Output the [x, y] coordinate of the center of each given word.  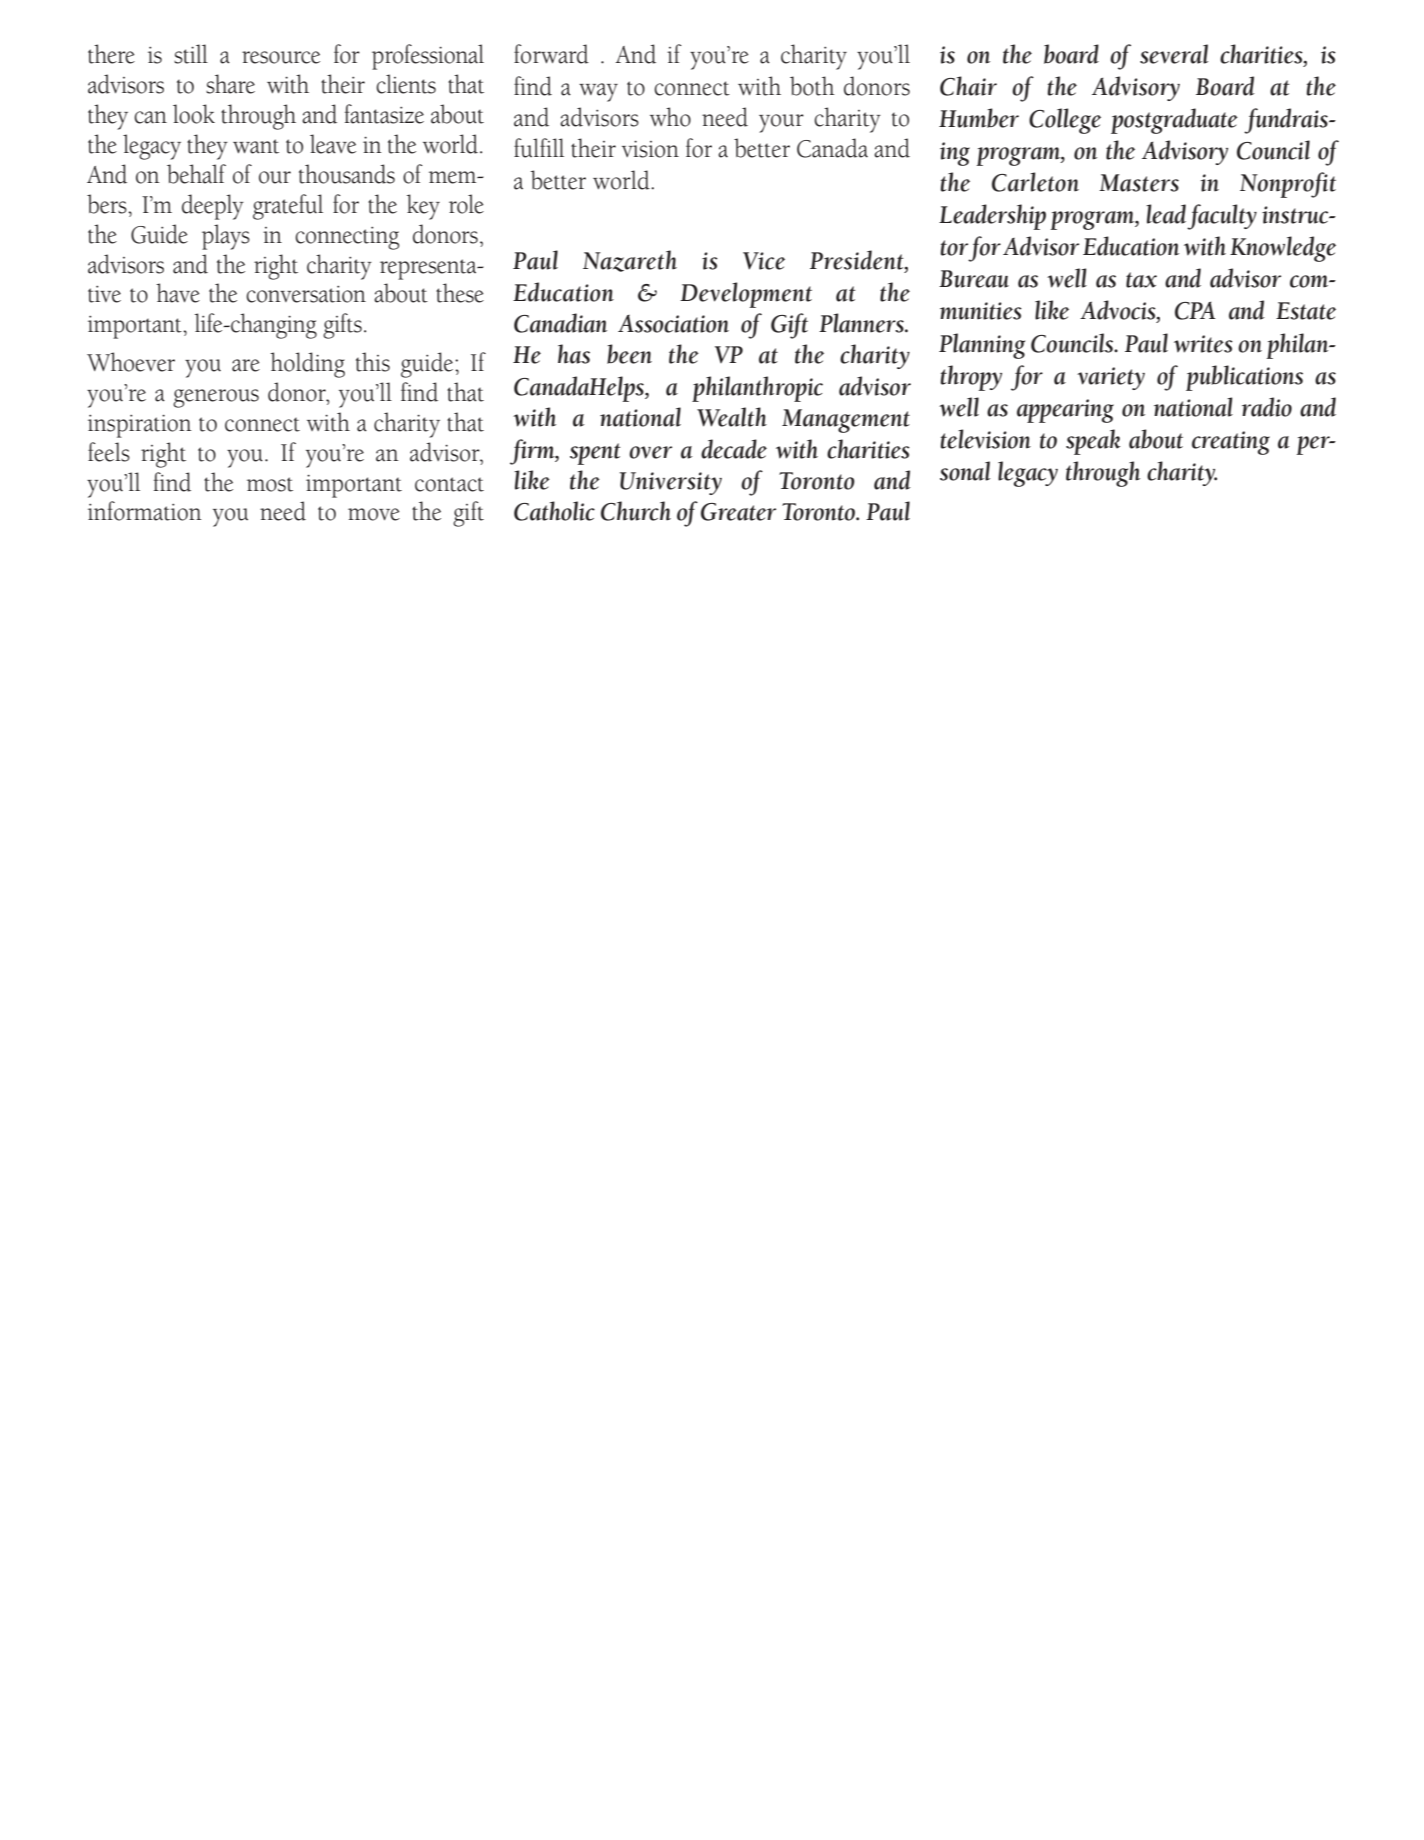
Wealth [732, 417]
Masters [1139, 183]
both [812, 86]
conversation [306, 294]
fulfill [539, 148]
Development [746, 295]
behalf [196, 174]
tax [1141, 280]
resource [281, 57]
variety [1111, 378]
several [1174, 54]
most [270, 484]
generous [216, 398]
